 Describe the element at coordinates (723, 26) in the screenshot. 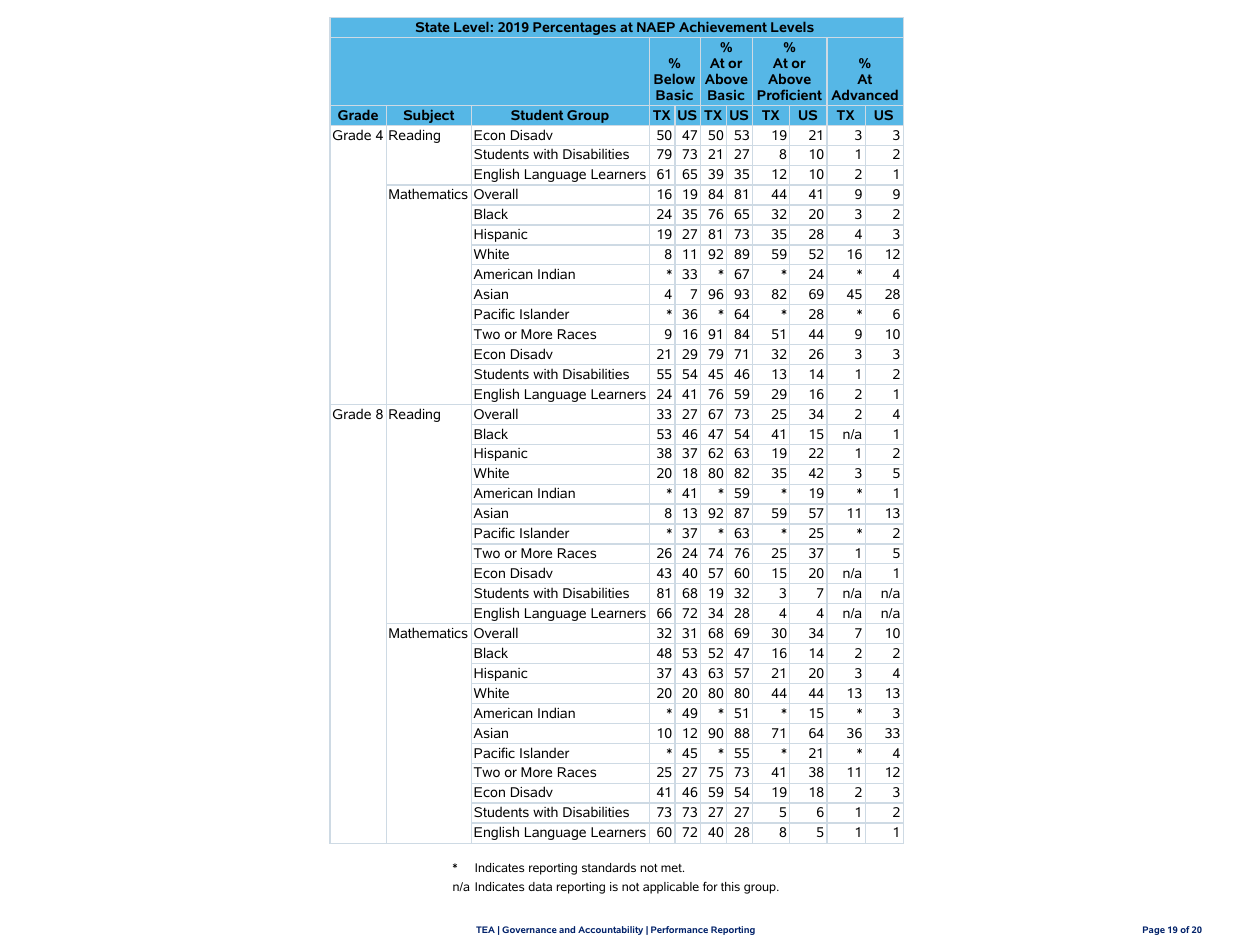

I see `Achievement` at that location.
